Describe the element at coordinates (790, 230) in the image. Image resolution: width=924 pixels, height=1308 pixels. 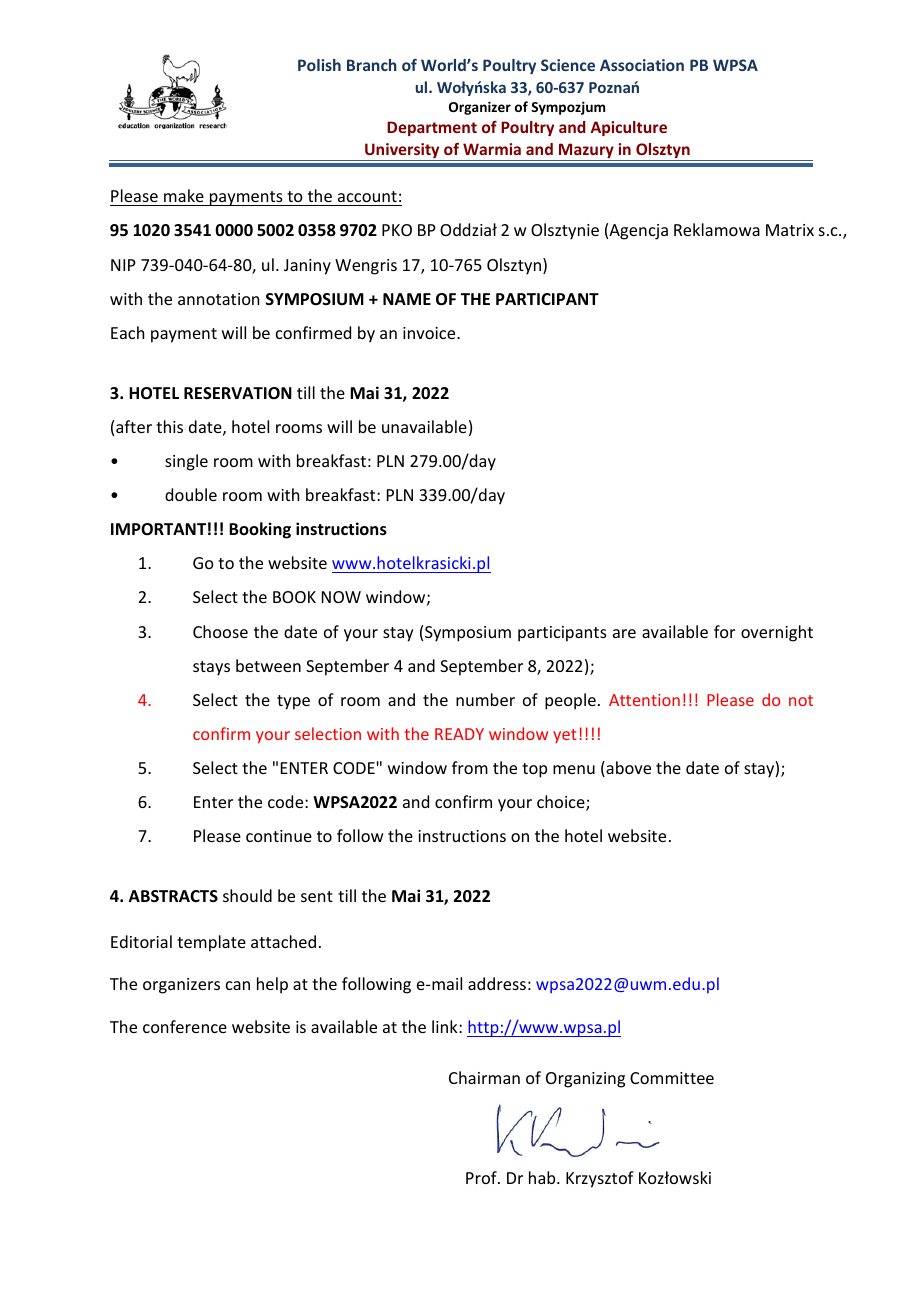
I see `Matrix` at that location.
